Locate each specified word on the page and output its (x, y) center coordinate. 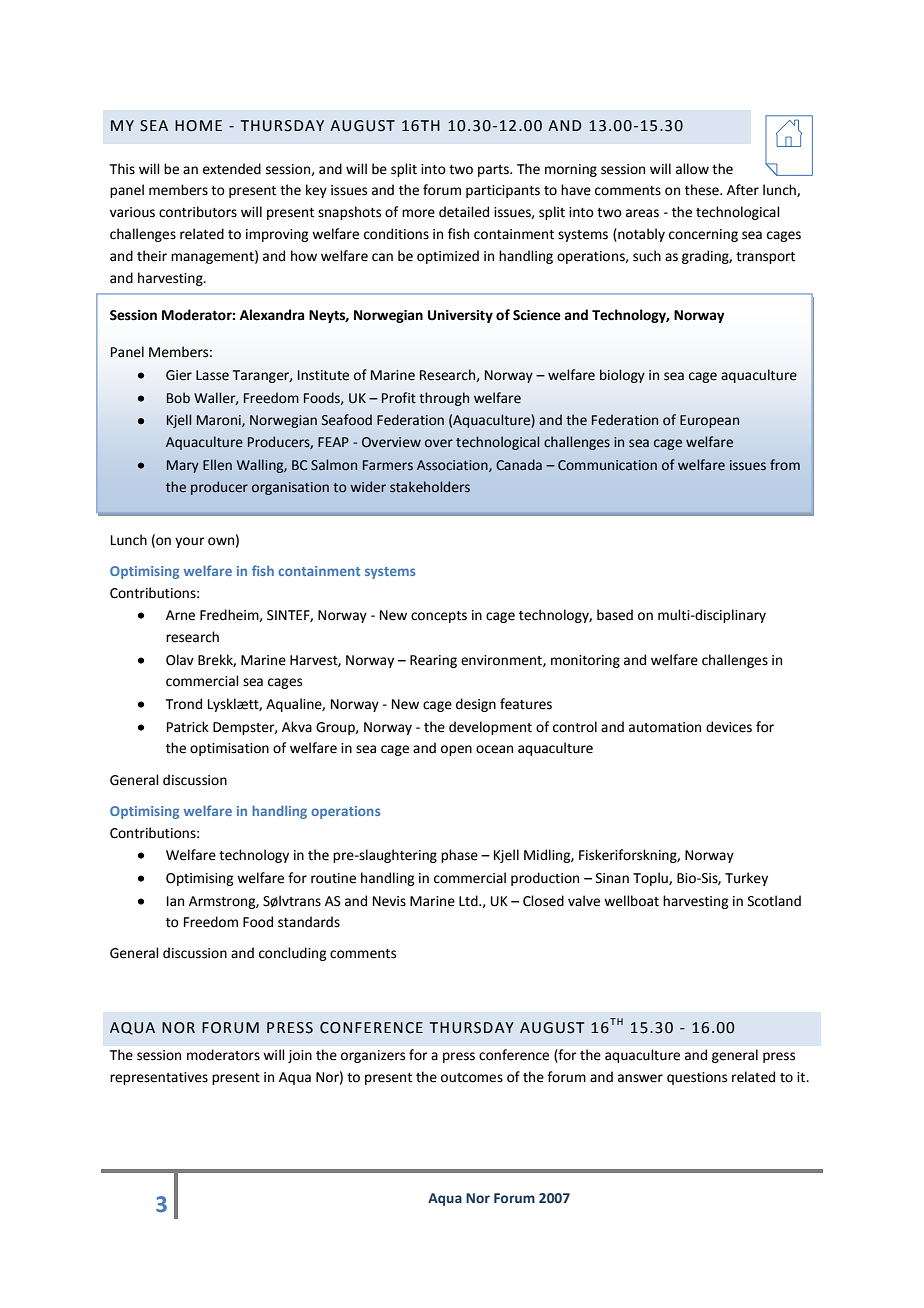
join (300, 1056)
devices (729, 727)
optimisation (229, 749)
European (709, 421)
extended (232, 169)
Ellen (217, 465)
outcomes (472, 1078)
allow (692, 169)
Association (453, 466)
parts (494, 171)
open (456, 750)
